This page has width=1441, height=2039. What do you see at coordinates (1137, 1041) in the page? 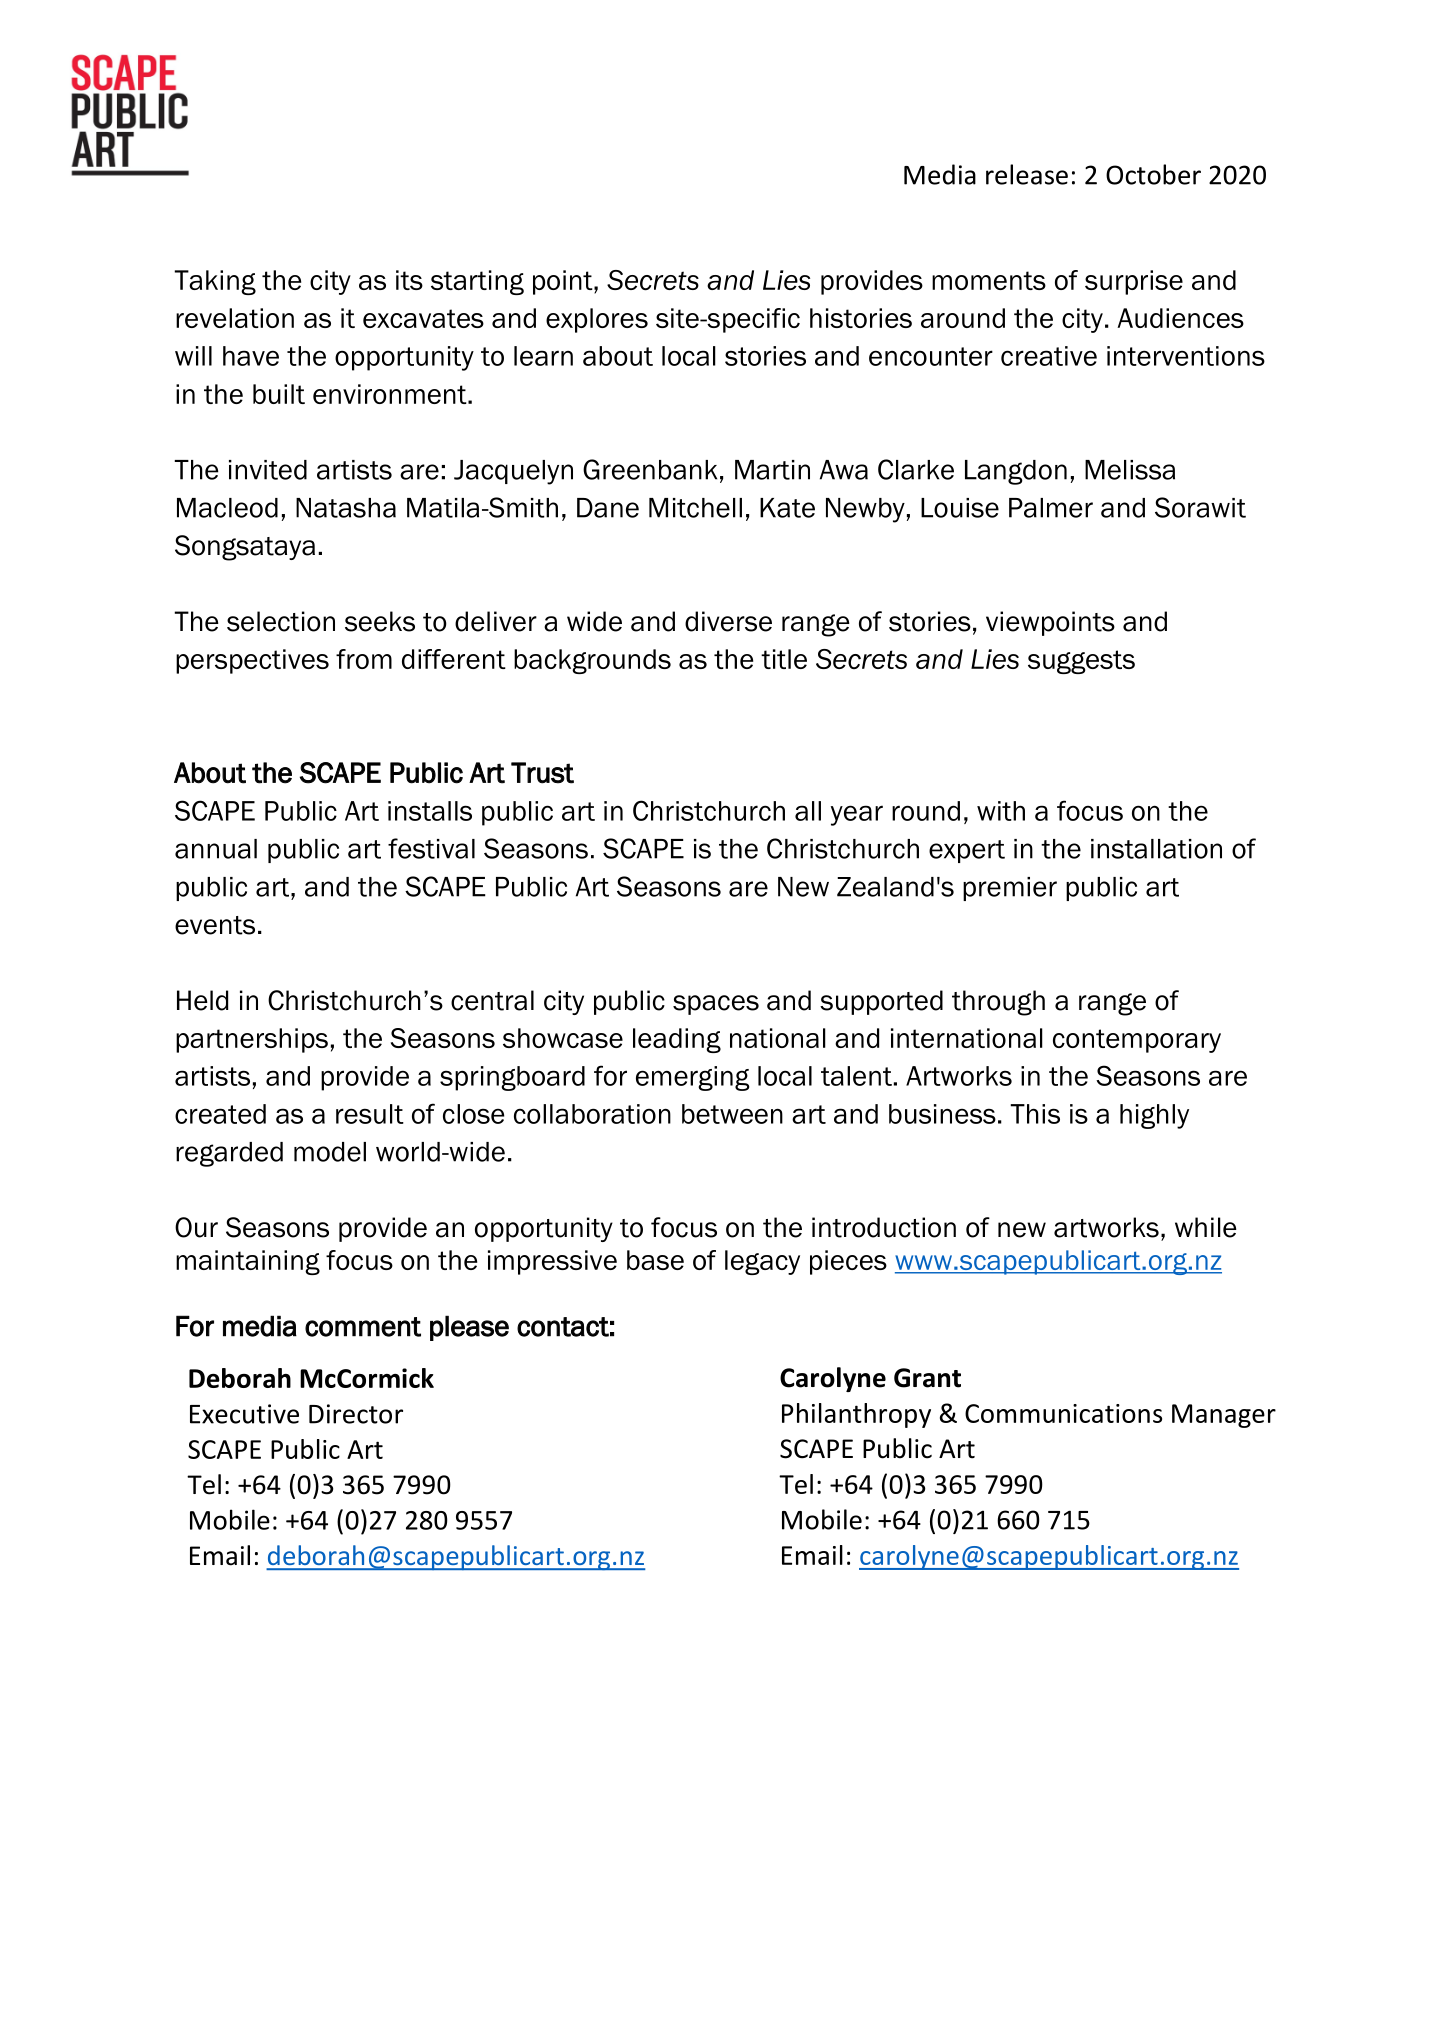
I see `contemporary` at bounding box center [1137, 1041].
